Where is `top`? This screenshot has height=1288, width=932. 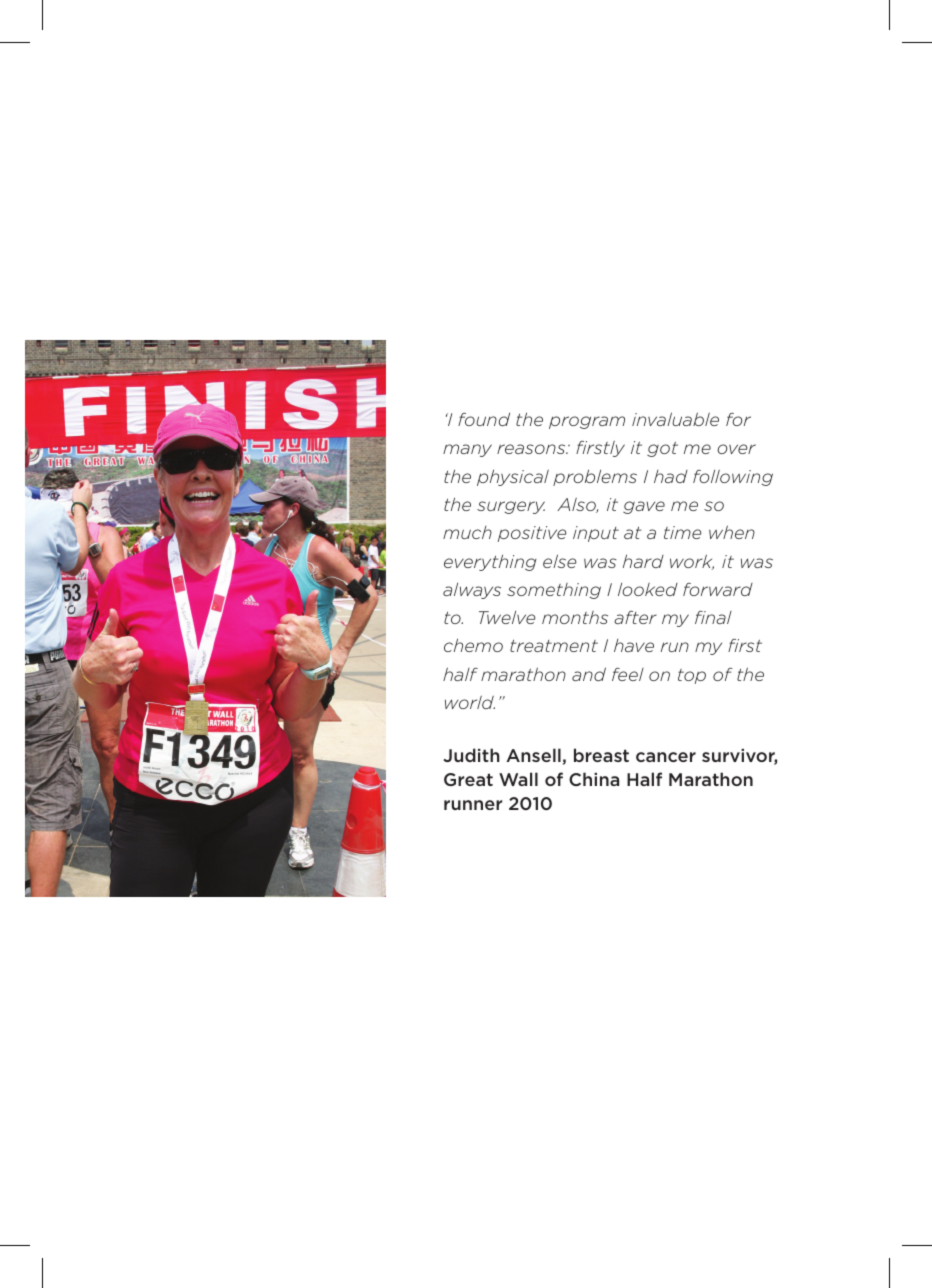 top is located at coordinates (692, 676).
